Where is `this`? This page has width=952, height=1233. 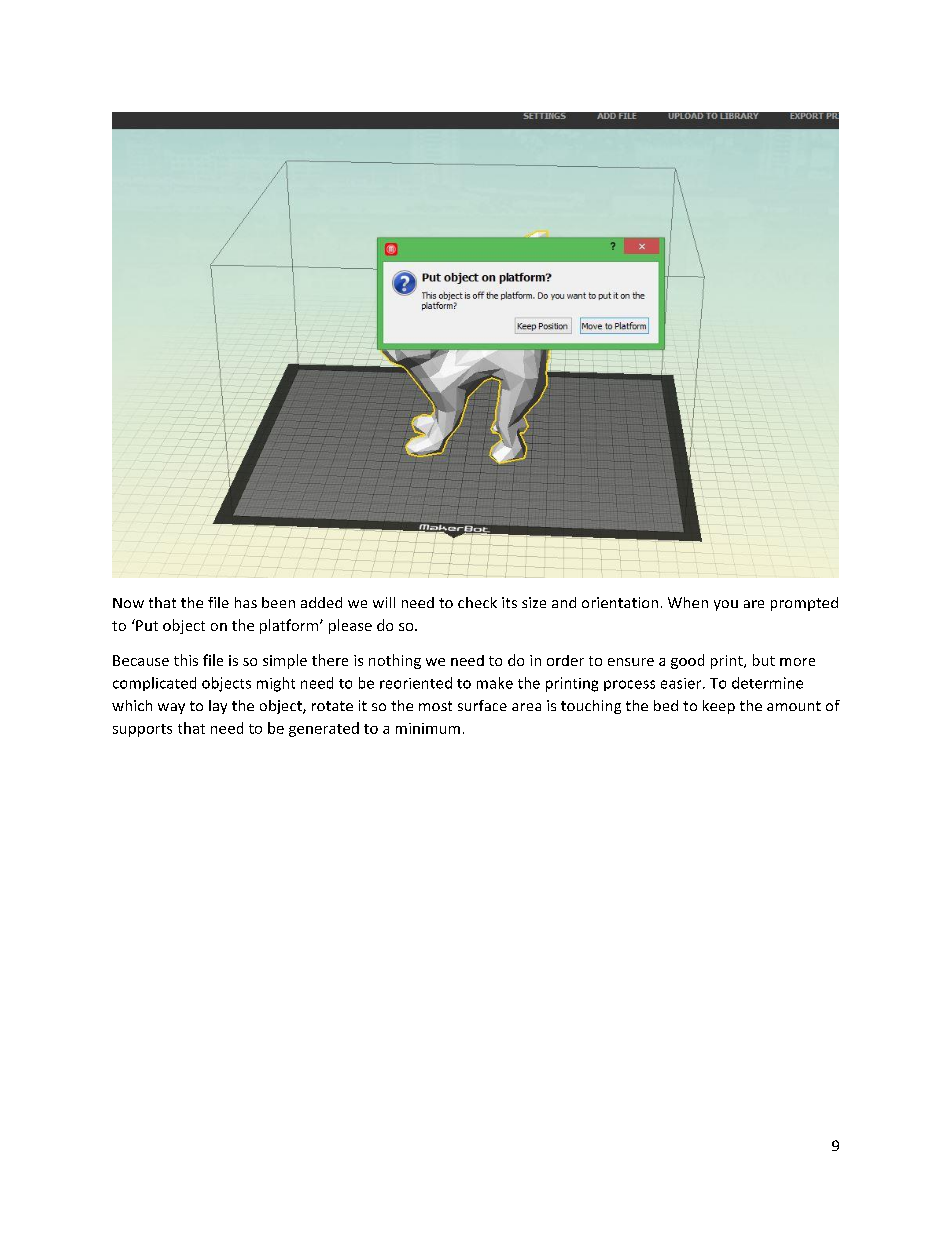
this is located at coordinates (186, 660).
